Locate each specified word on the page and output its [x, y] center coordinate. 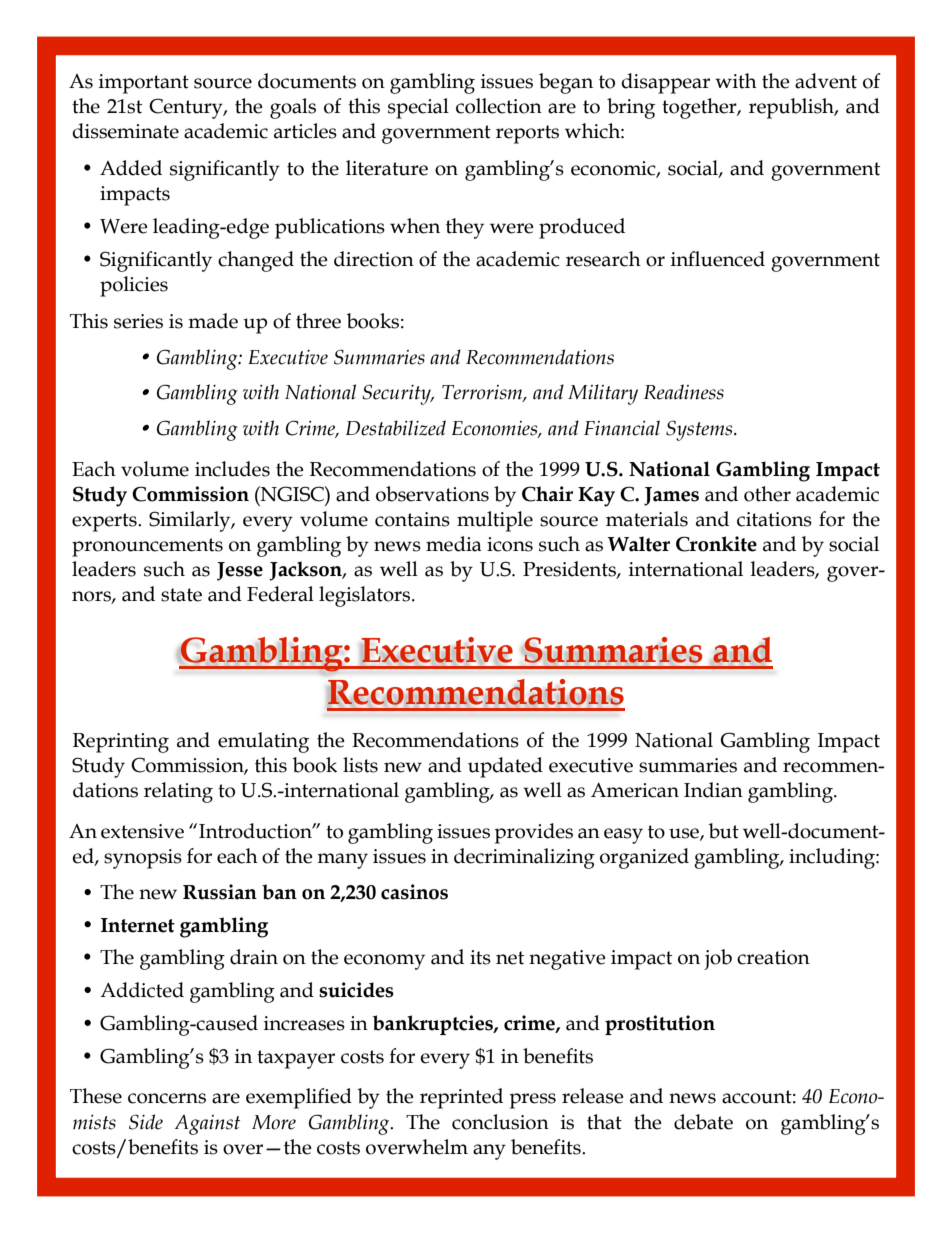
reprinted [461, 1098]
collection [499, 106]
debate [703, 1122]
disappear [665, 83]
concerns [167, 1098]
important [144, 84]
